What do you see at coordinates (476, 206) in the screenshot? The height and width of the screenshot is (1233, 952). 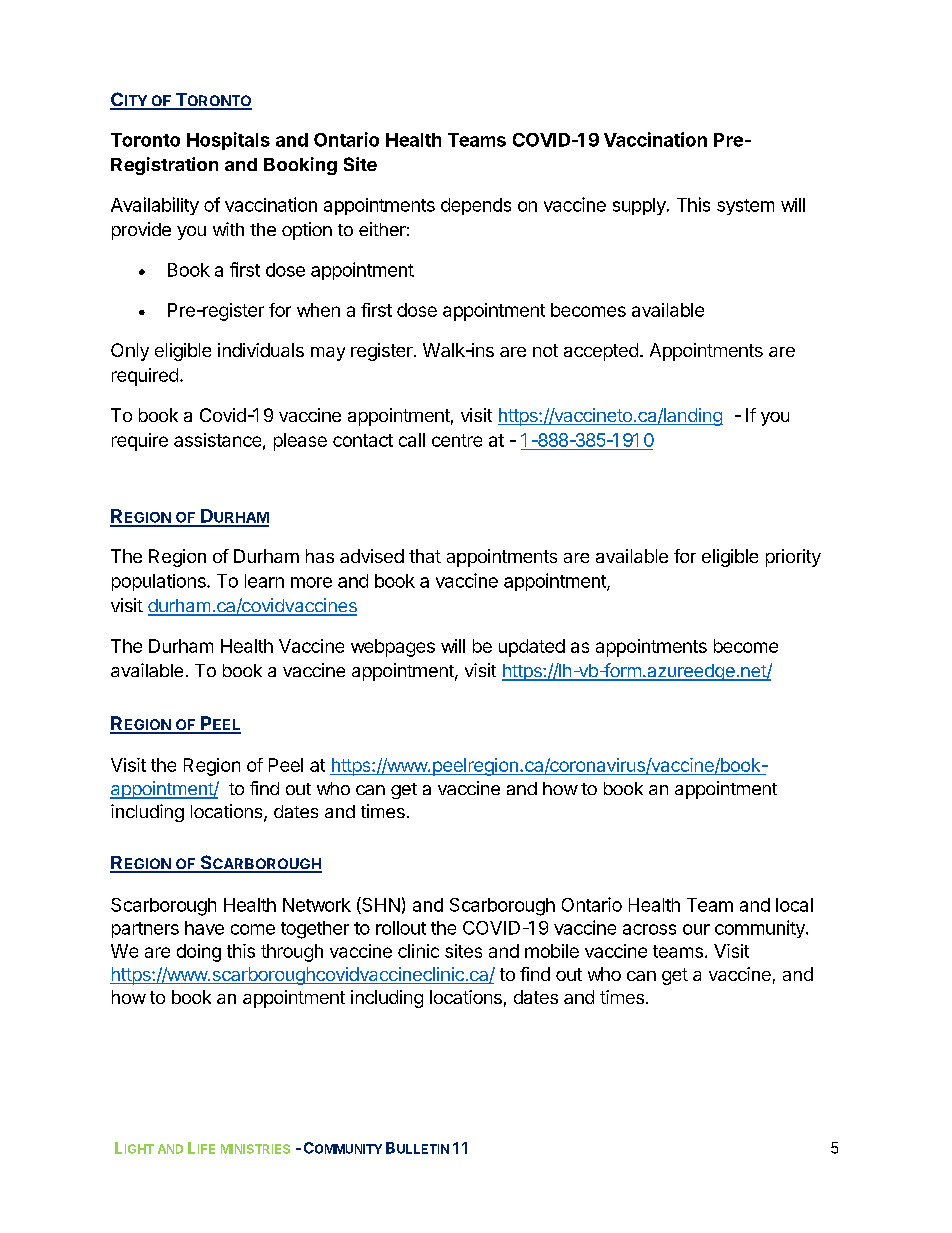 I see `depends` at bounding box center [476, 206].
